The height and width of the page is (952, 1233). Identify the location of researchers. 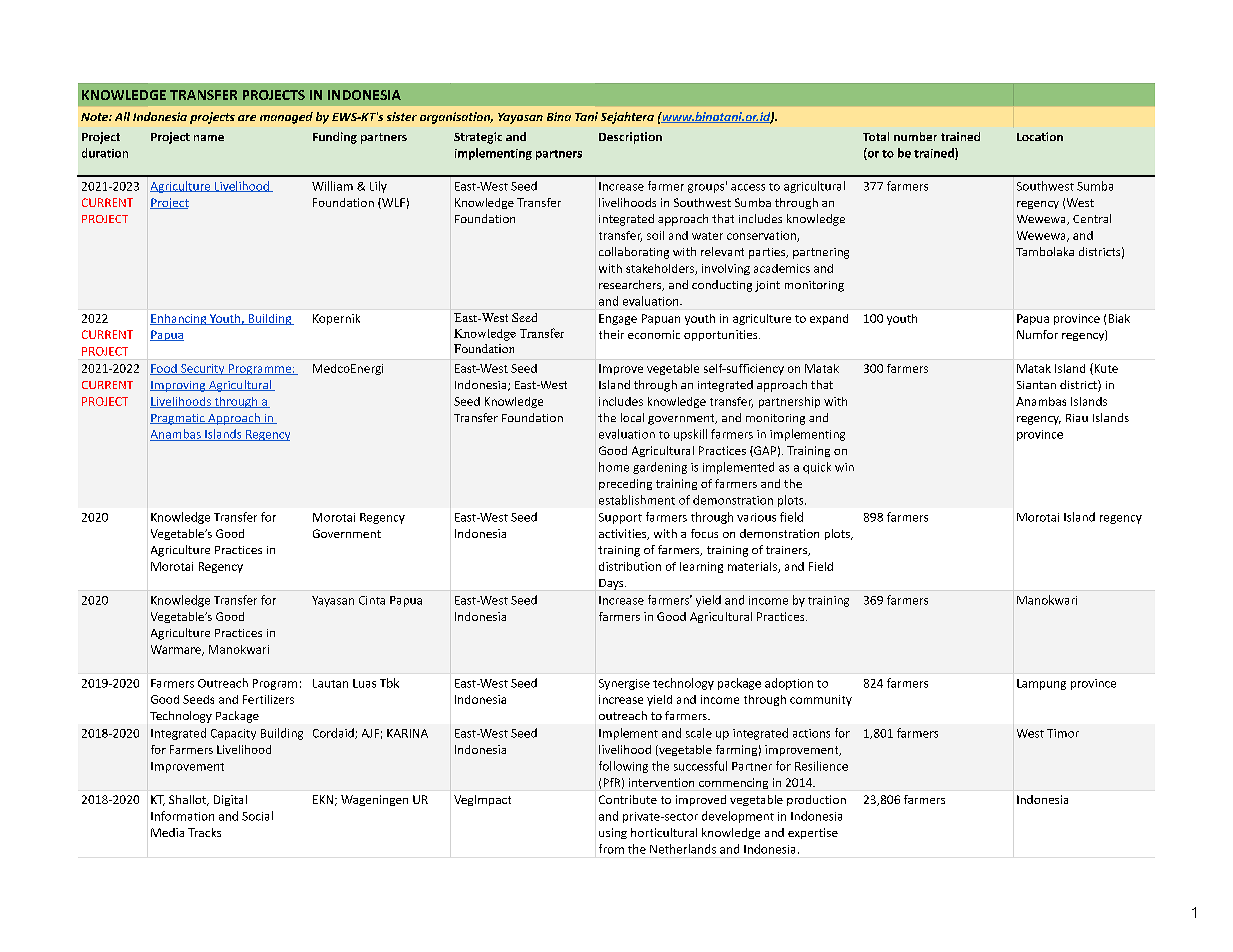
(631, 285).
